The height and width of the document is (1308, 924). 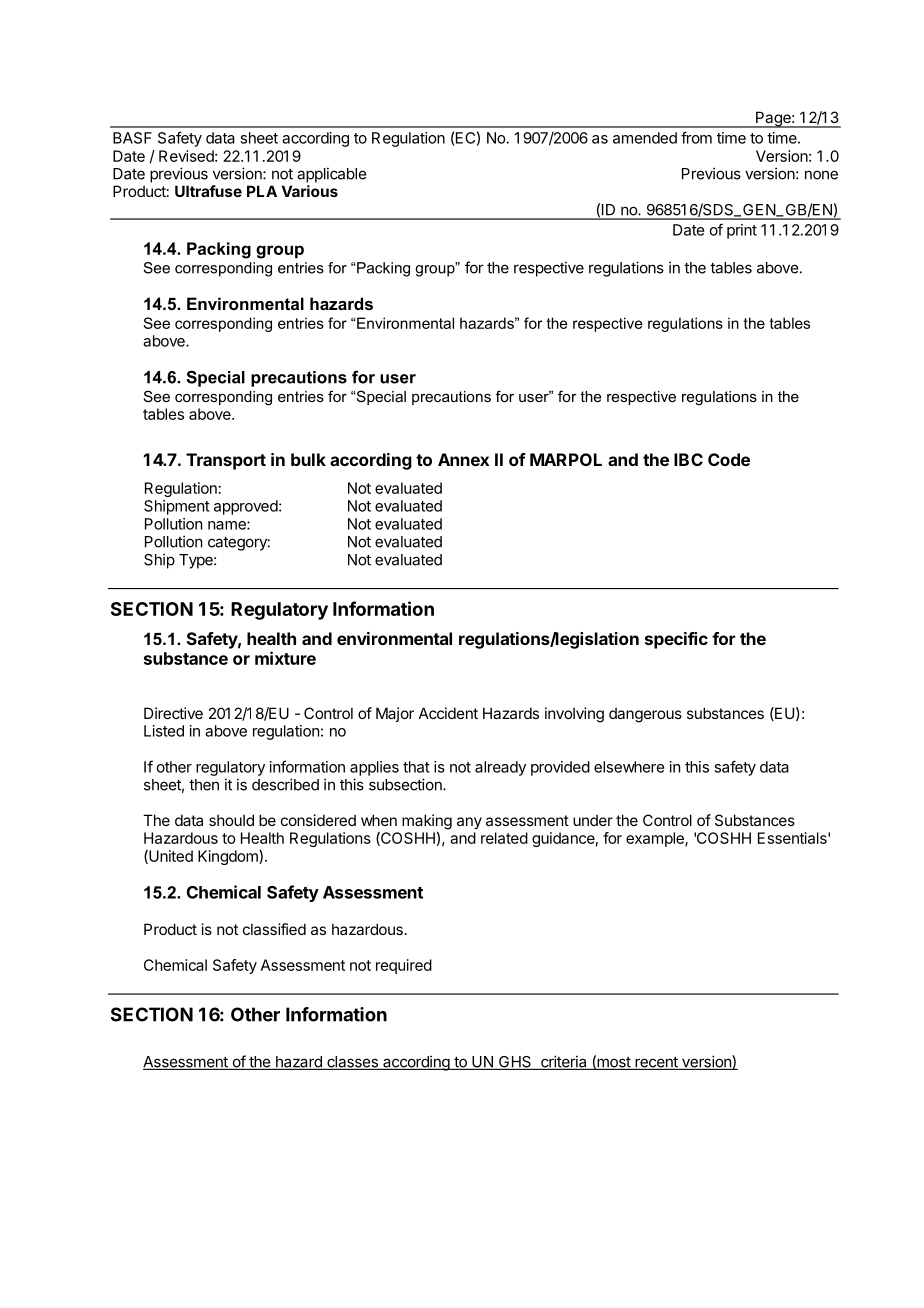 I want to click on PLA, so click(x=262, y=191).
